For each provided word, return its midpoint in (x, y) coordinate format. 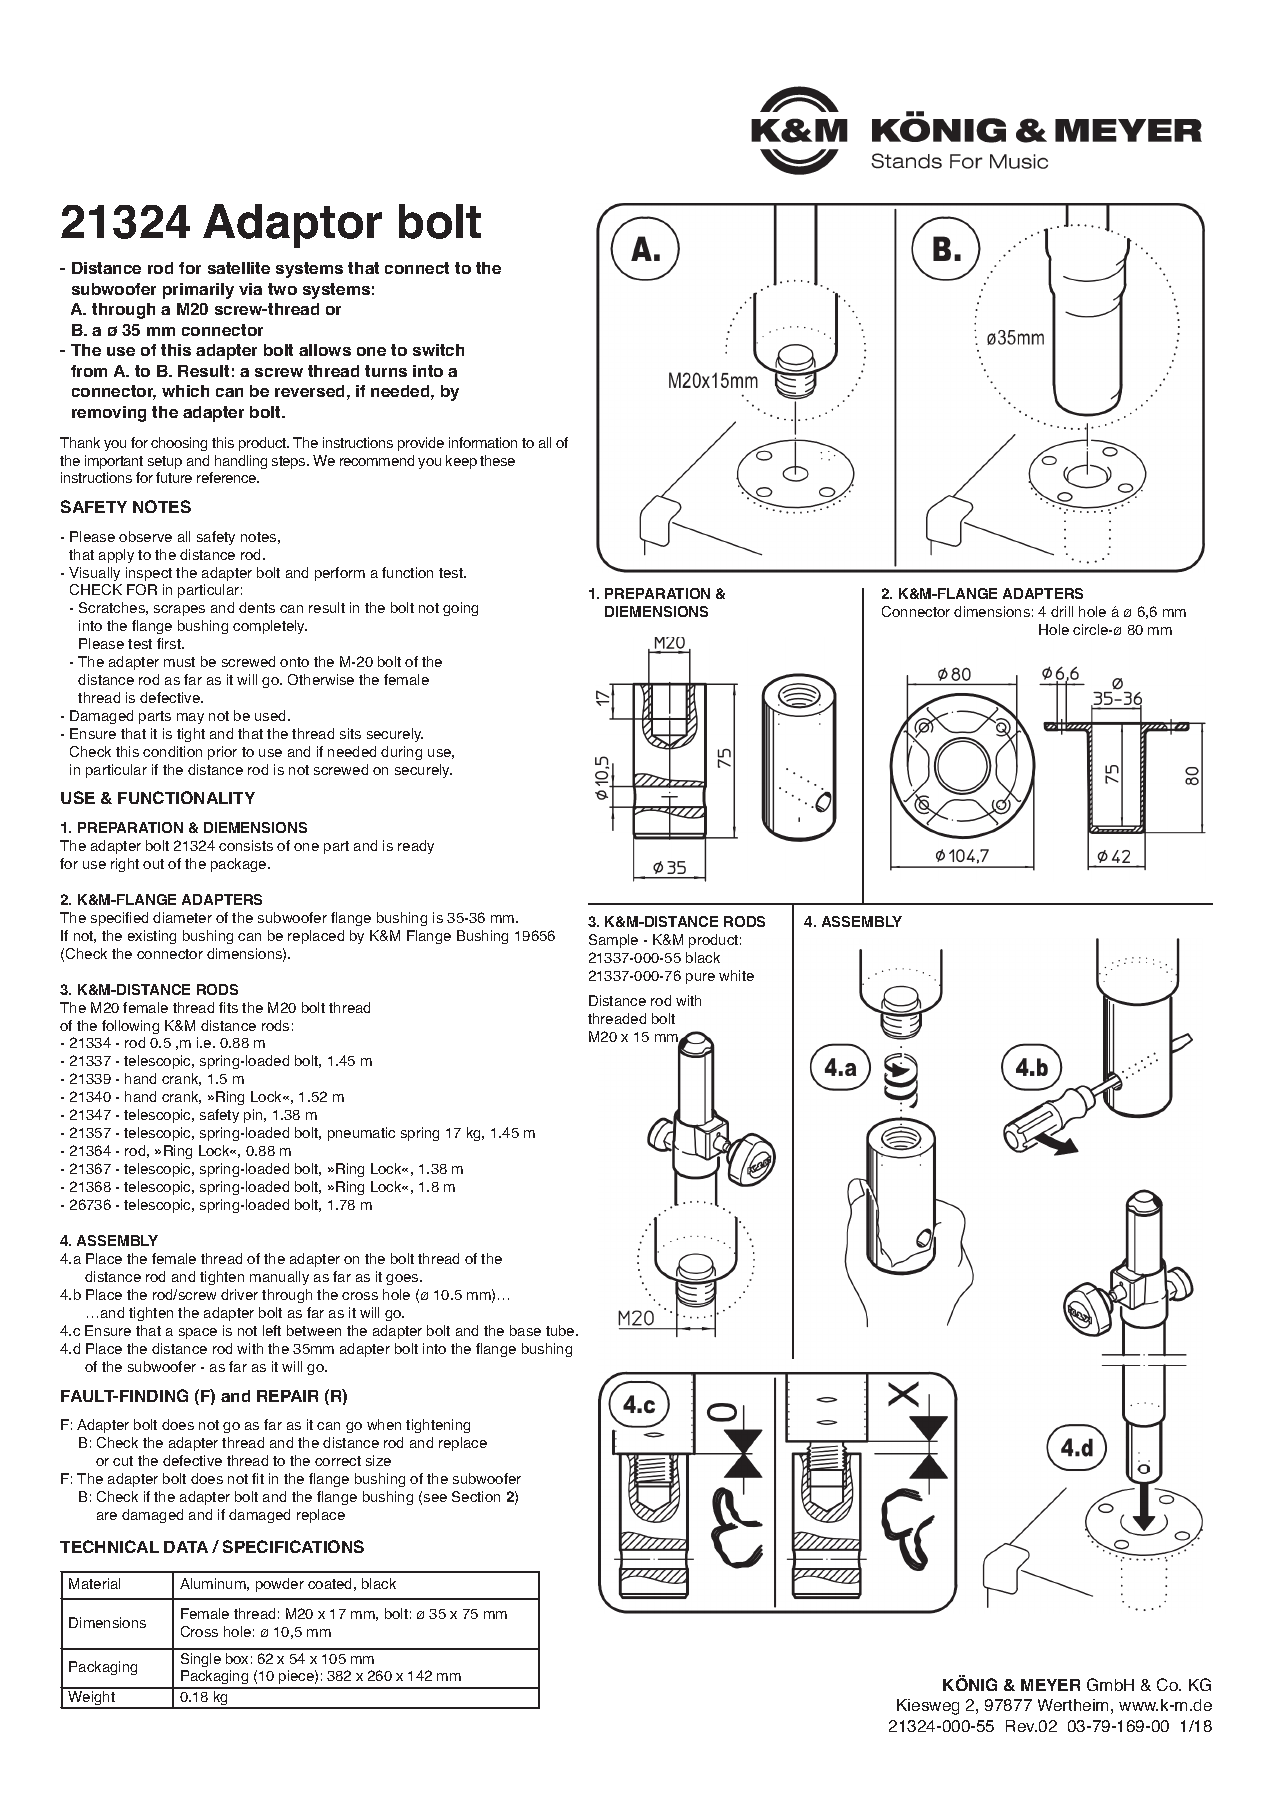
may (190, 718)
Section (476, 1496)
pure (700, 978)
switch (438, 350)
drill (1062, 611)
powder (280, 1585)
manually (279, 1278)
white (736, 975)
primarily (198, 291)
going (460, 609)
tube (561, 1330)
